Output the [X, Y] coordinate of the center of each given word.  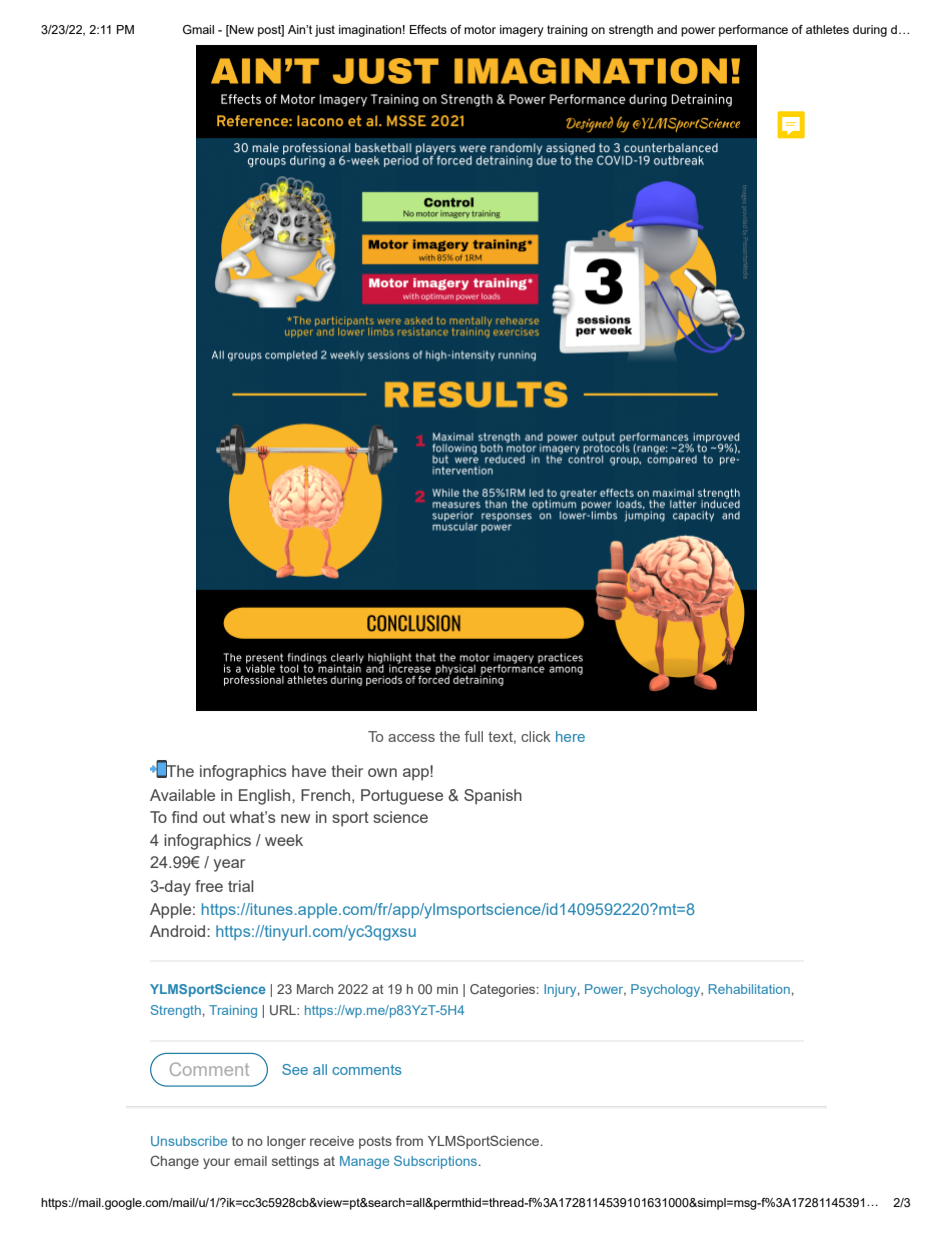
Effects [428, 29]
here [570, 736]
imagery [522, 31]
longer [286, 1142]
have [309, 771]
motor [480, 29]
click [536, 736]
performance [753, 31]
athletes [827, 29]
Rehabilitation [749, 989]
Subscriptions [437, 1162]
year [229, 865]
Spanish [493, 797]
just [325, 31]
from [409, 1140]
